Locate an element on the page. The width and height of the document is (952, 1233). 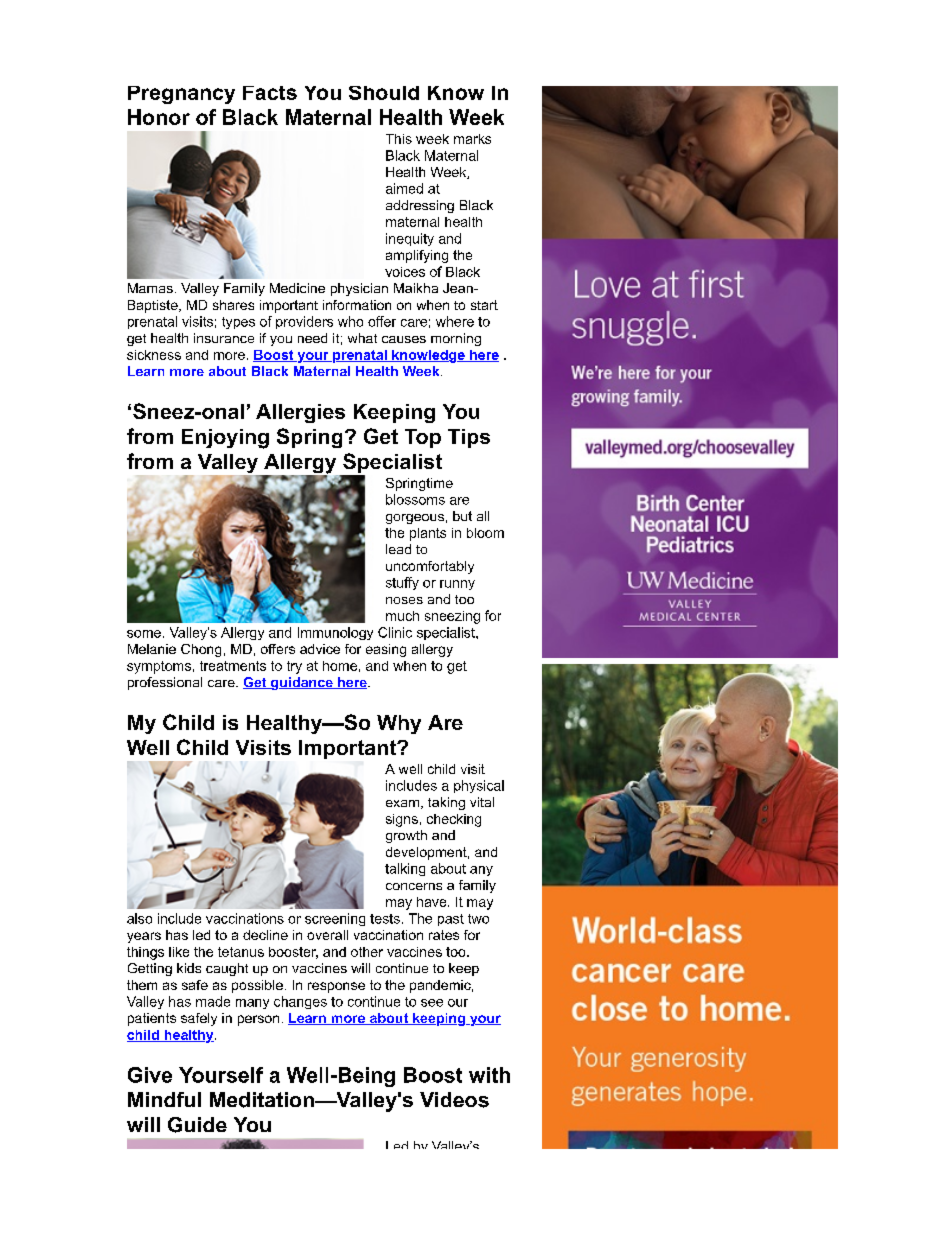
Videos is located at coordinates (454, 1100).
